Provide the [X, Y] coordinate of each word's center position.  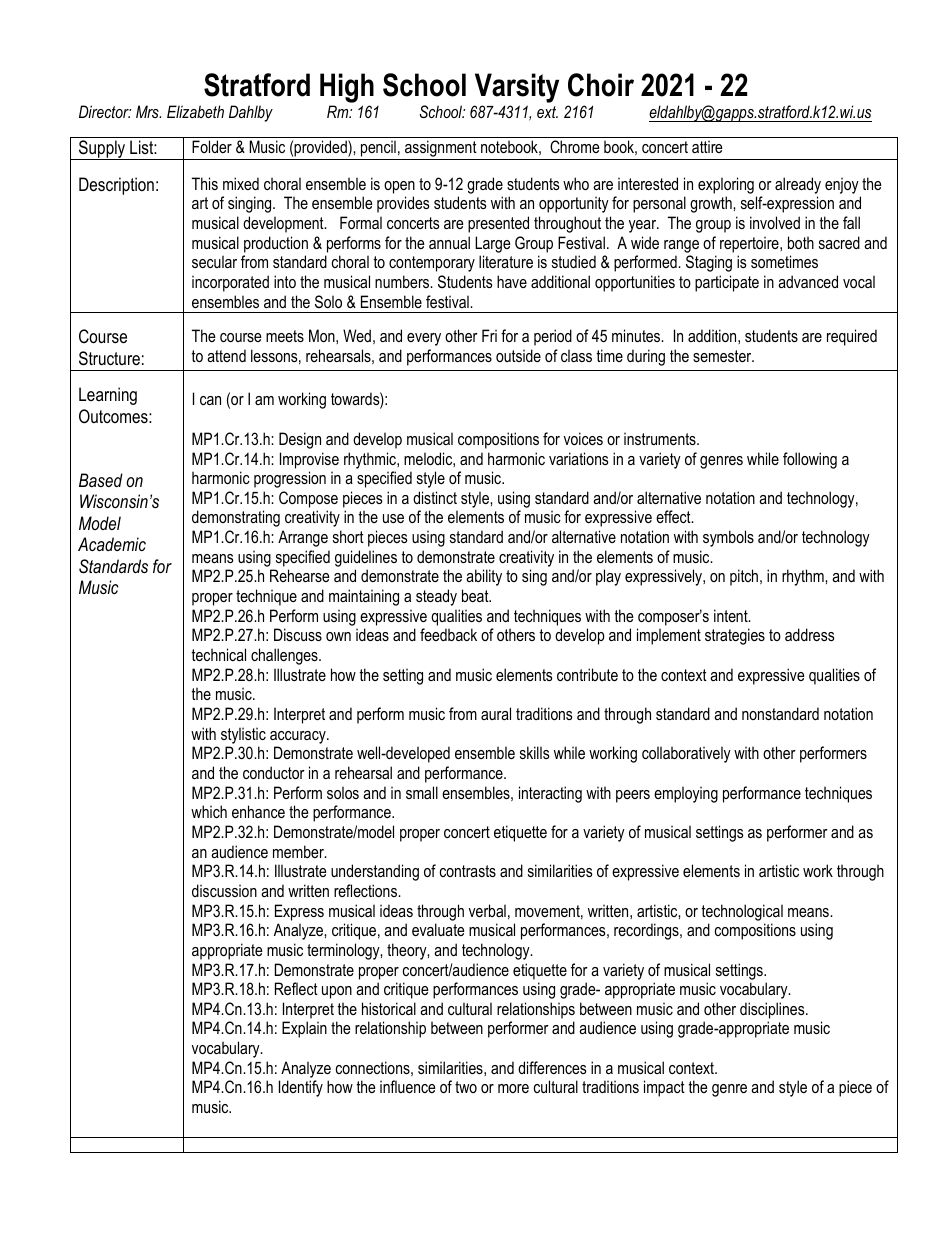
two [466, 1087]
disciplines [773, 1010]
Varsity [517, 88]
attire [707, 146]
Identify [301, 1088]
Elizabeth [195, 111]
